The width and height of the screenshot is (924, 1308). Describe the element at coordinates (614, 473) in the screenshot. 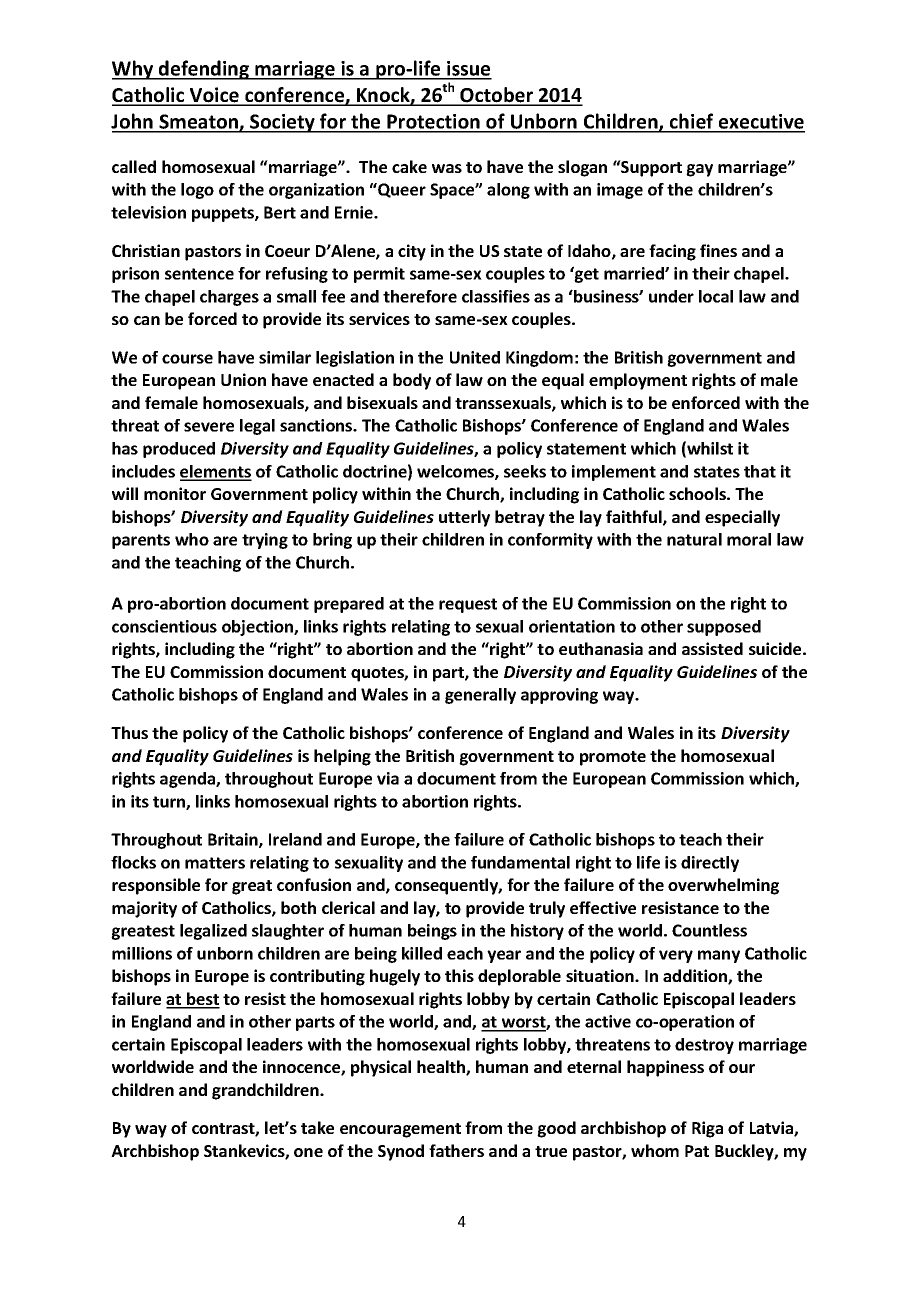

I see `implement` at that location.
